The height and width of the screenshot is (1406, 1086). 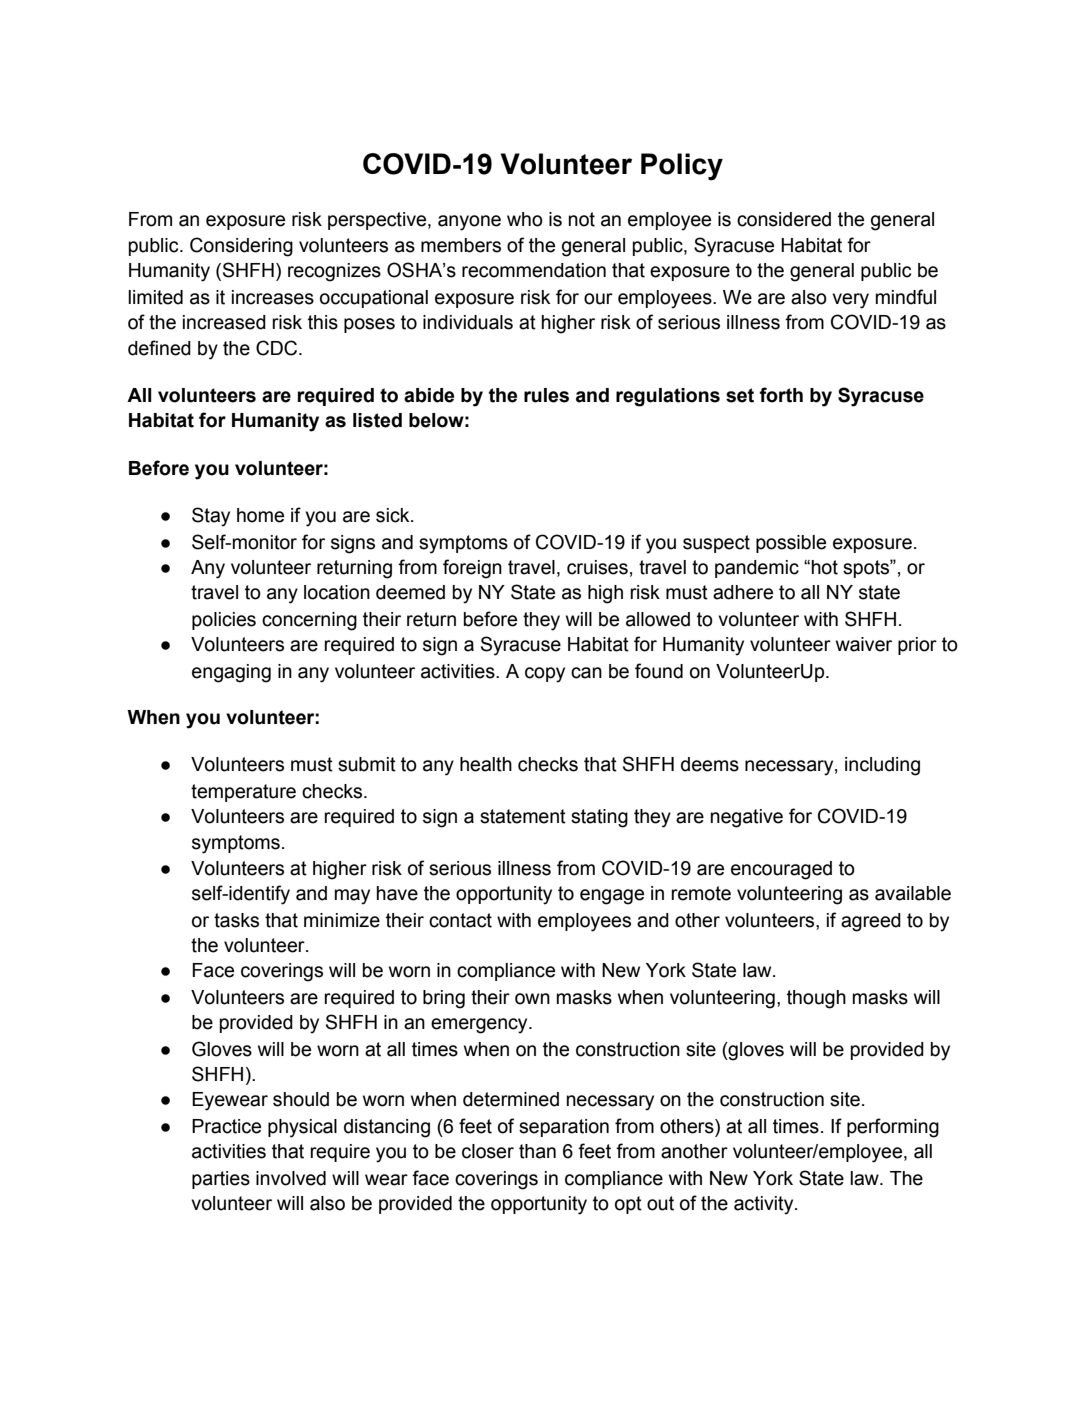 What do you see at coordinates (546, 395) in the screenshot?
I see `rules` at bounding box center [546, 395].
